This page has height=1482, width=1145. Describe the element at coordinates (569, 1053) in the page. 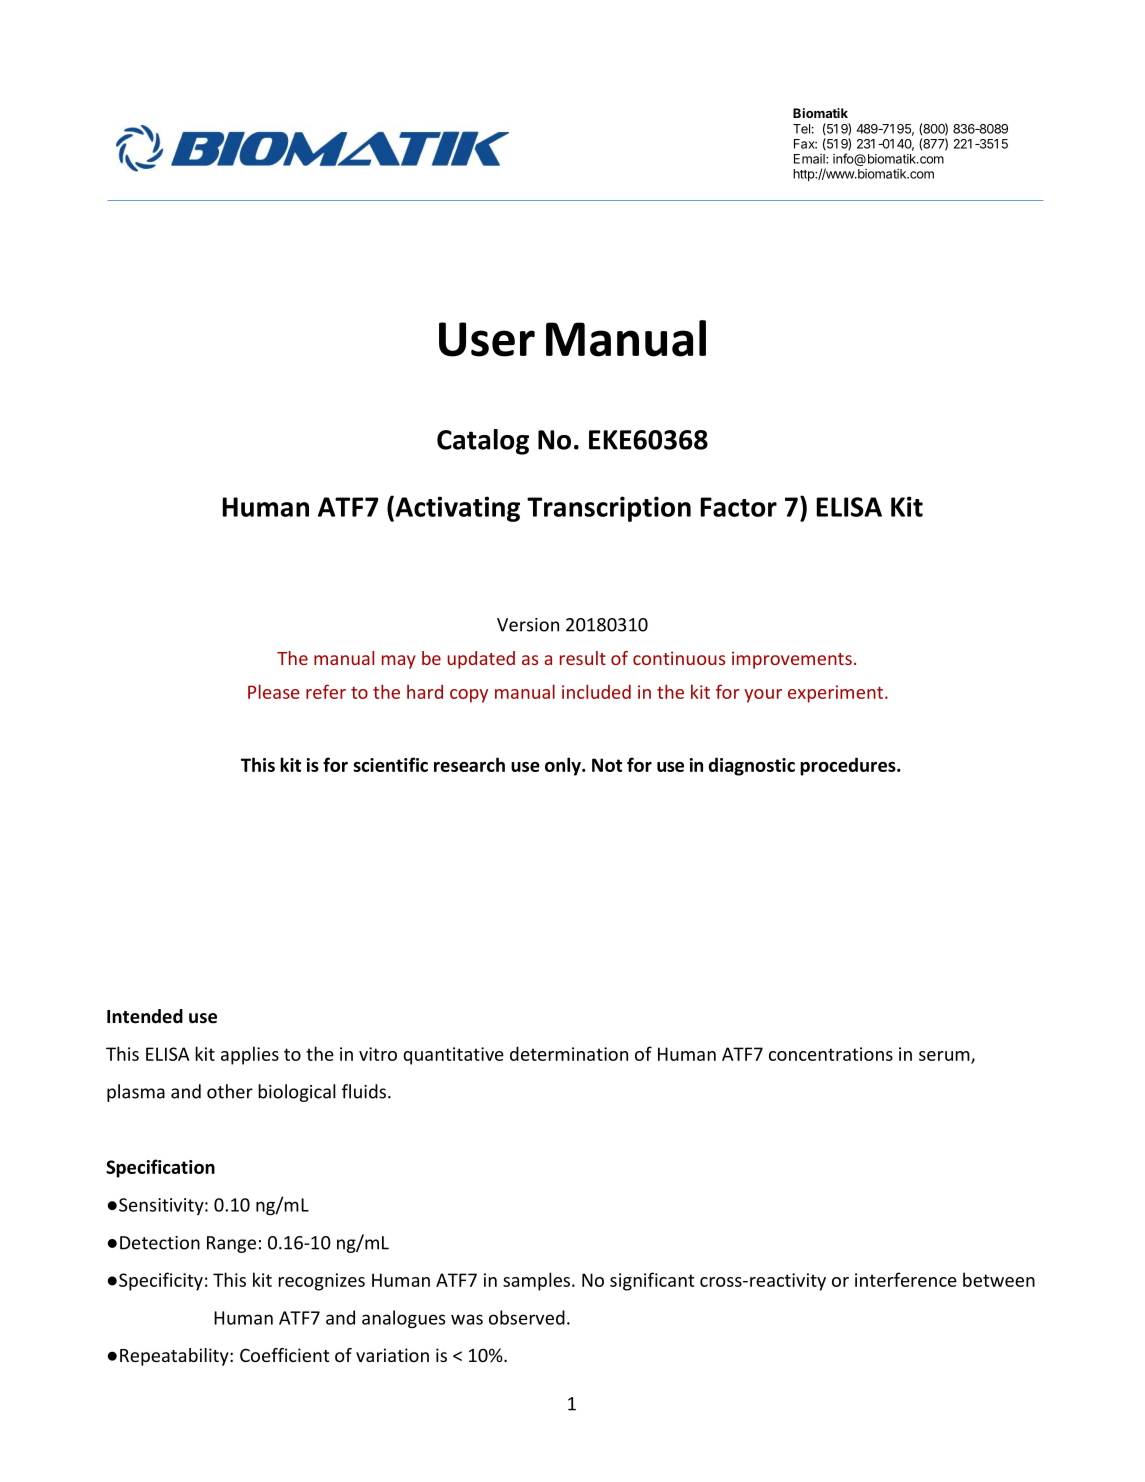

I see `determination` at that location.
